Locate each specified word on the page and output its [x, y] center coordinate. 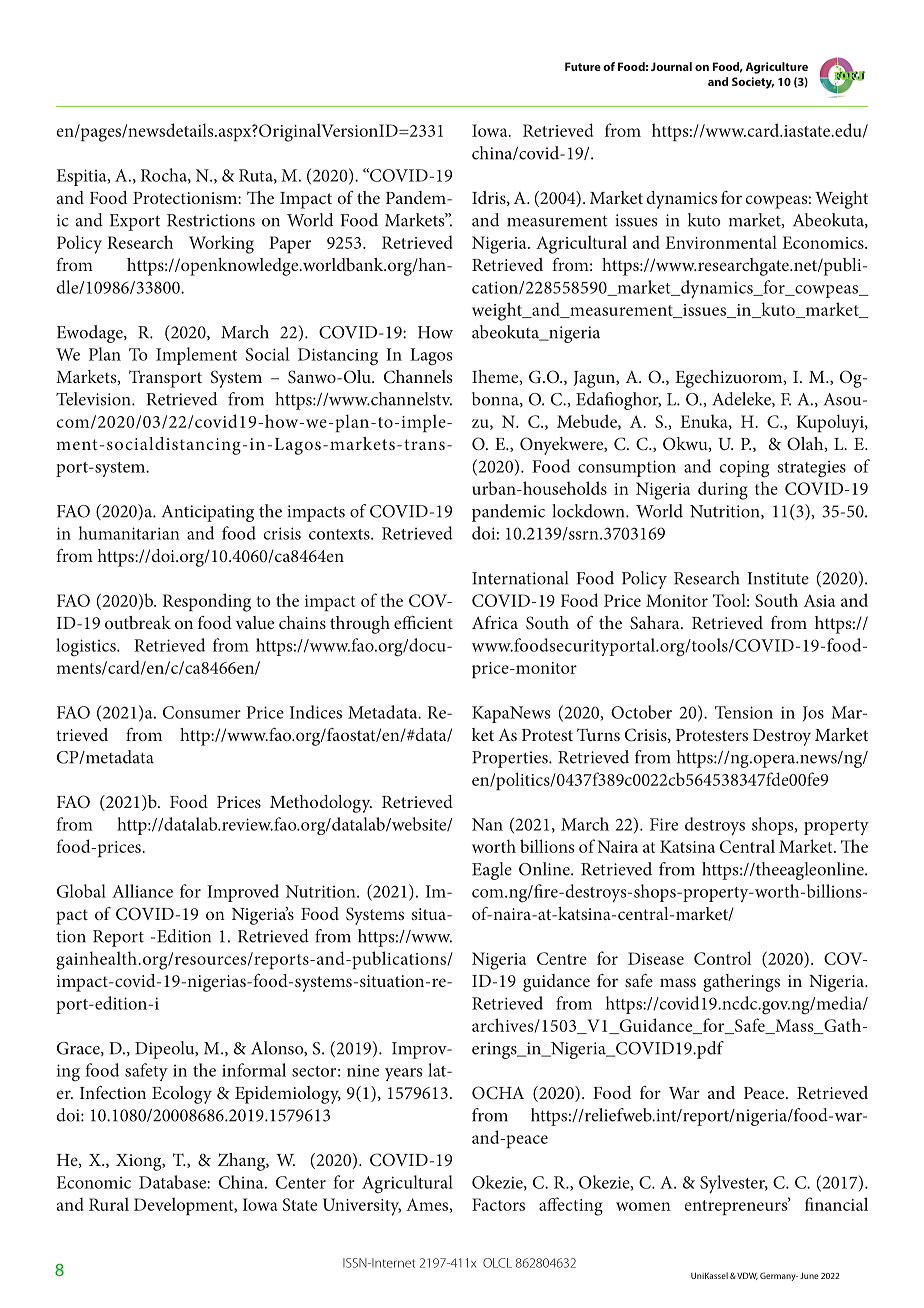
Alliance [142, 891]
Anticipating [208, 513]
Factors [498, 1204]
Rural [109, 1204]
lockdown [589, 511]
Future [583, 66]
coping [744, 469]
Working [221, 244]
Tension [744, 712]
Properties [511, 759]
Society [753, 83]
